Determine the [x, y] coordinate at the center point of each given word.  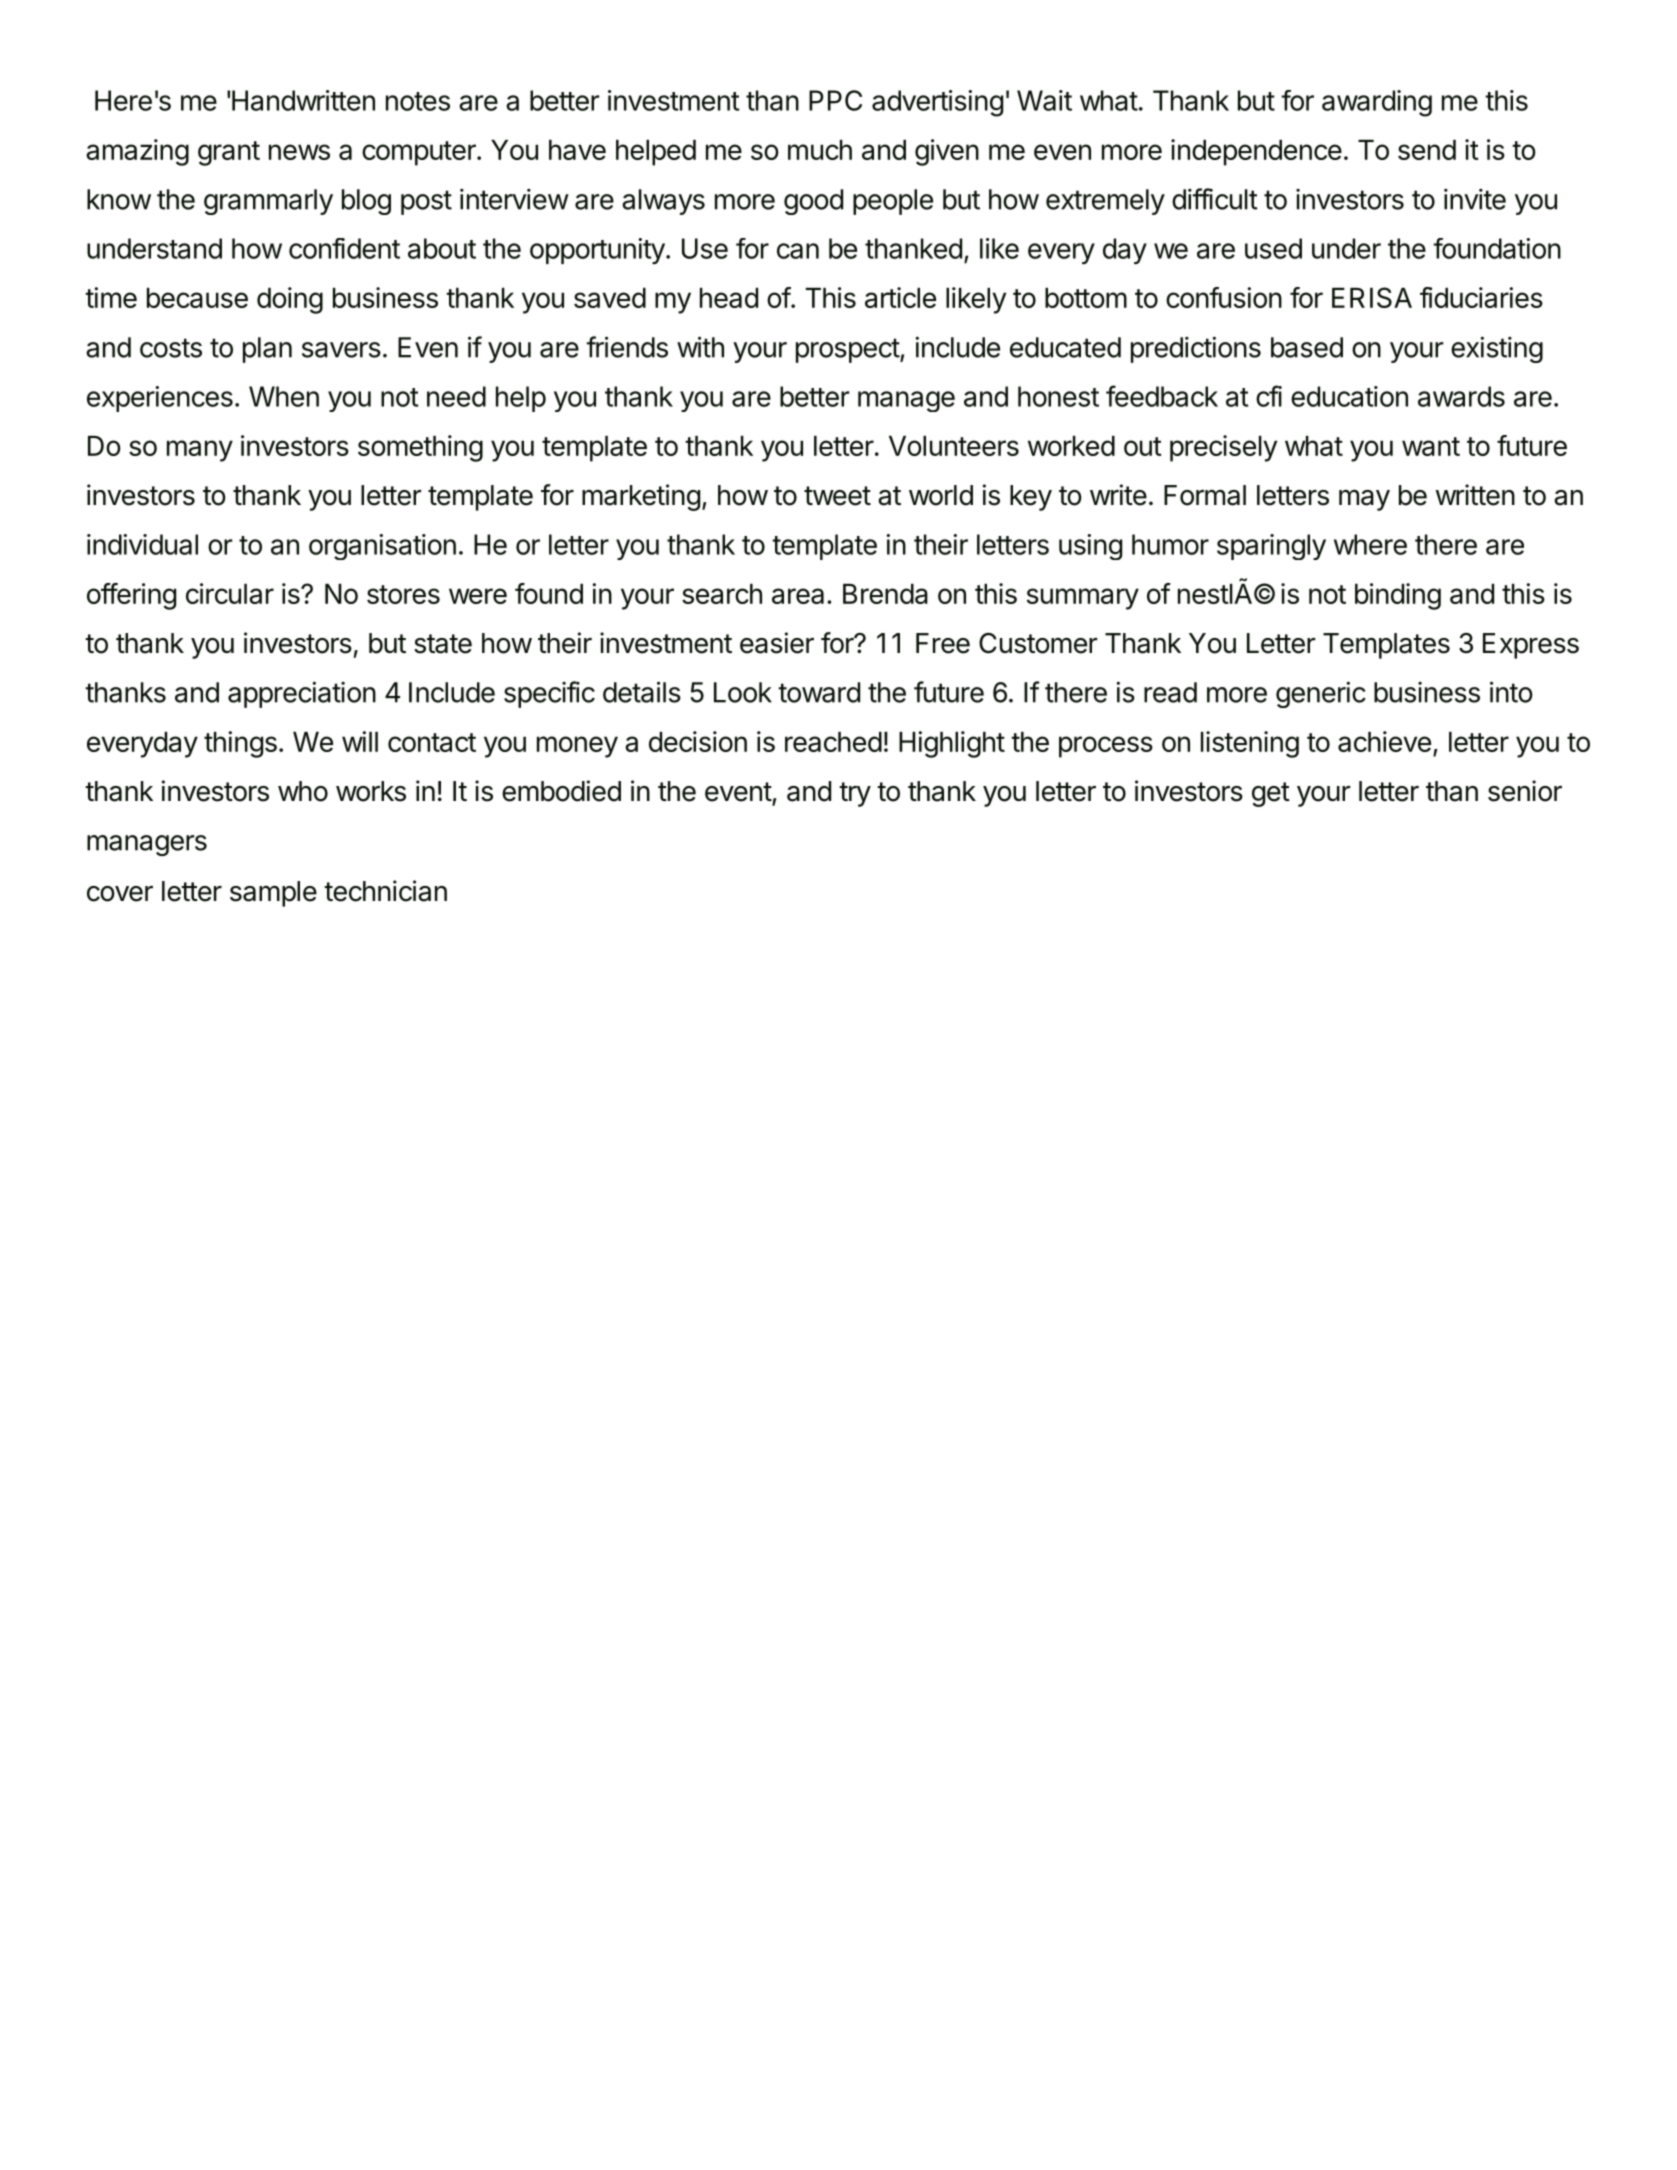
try [855, 794]
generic [1321, 694]
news [299, 152]
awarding [1377, 103]
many [200, 451]
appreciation [302, 694]
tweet [837, 496]
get [1271, 794]
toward [819, 692]
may [1364, 500]
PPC [835, 100]
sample [273, 894]
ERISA [1372, 297]
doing [290, 300]
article [900, 297]
